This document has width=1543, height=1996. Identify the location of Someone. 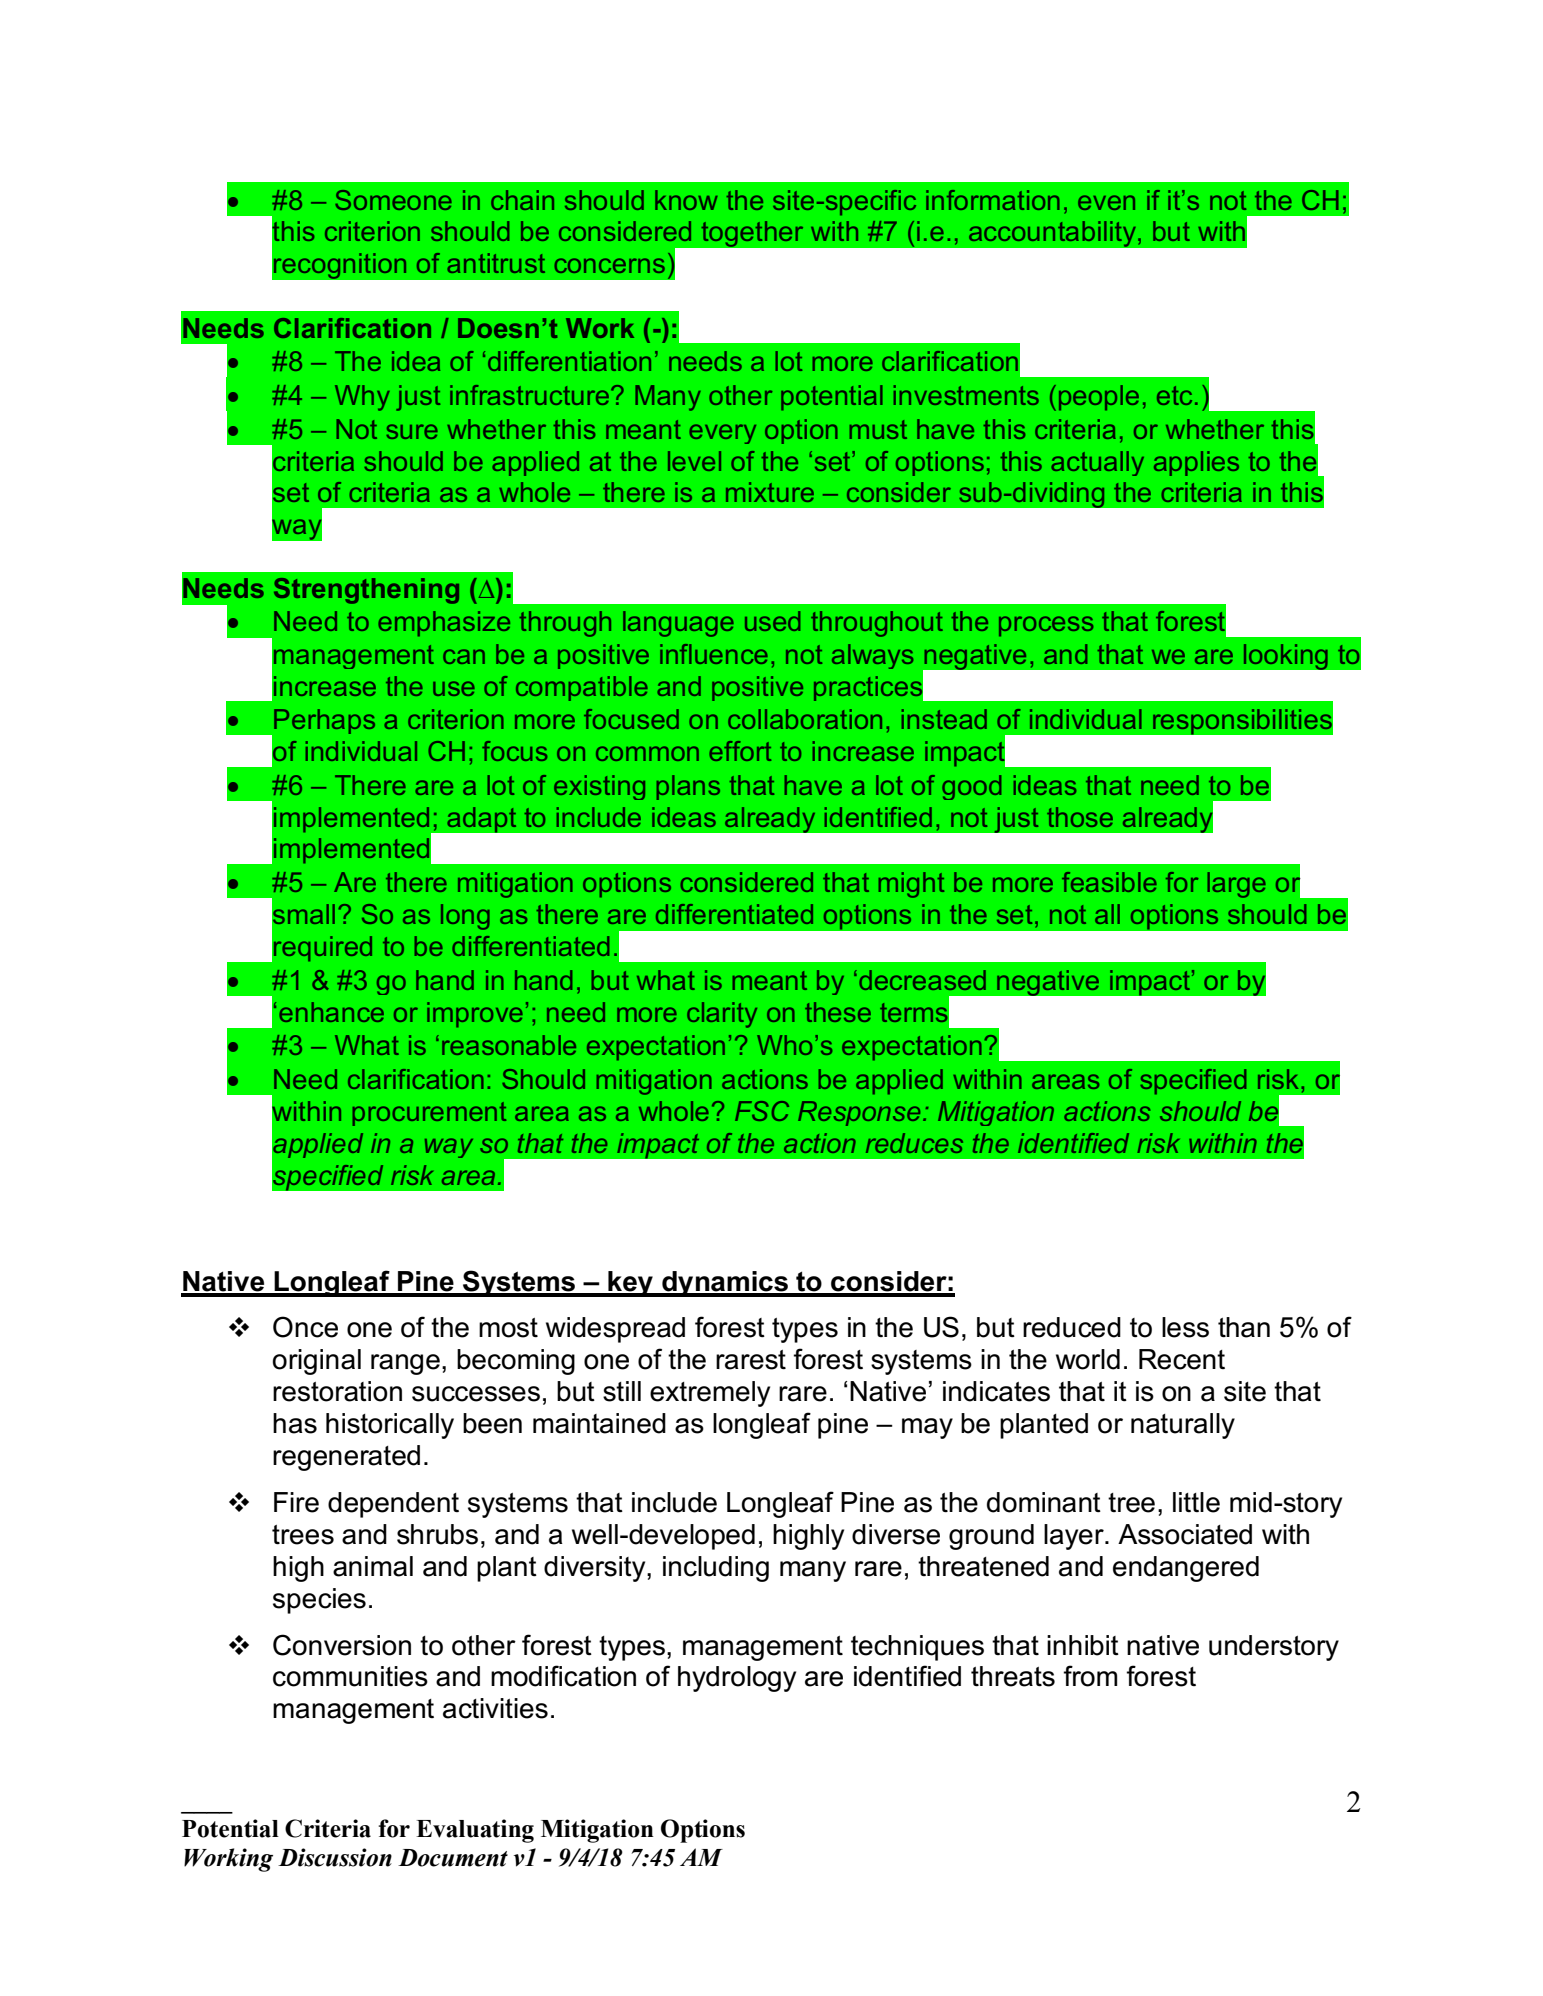
(393, 200).
